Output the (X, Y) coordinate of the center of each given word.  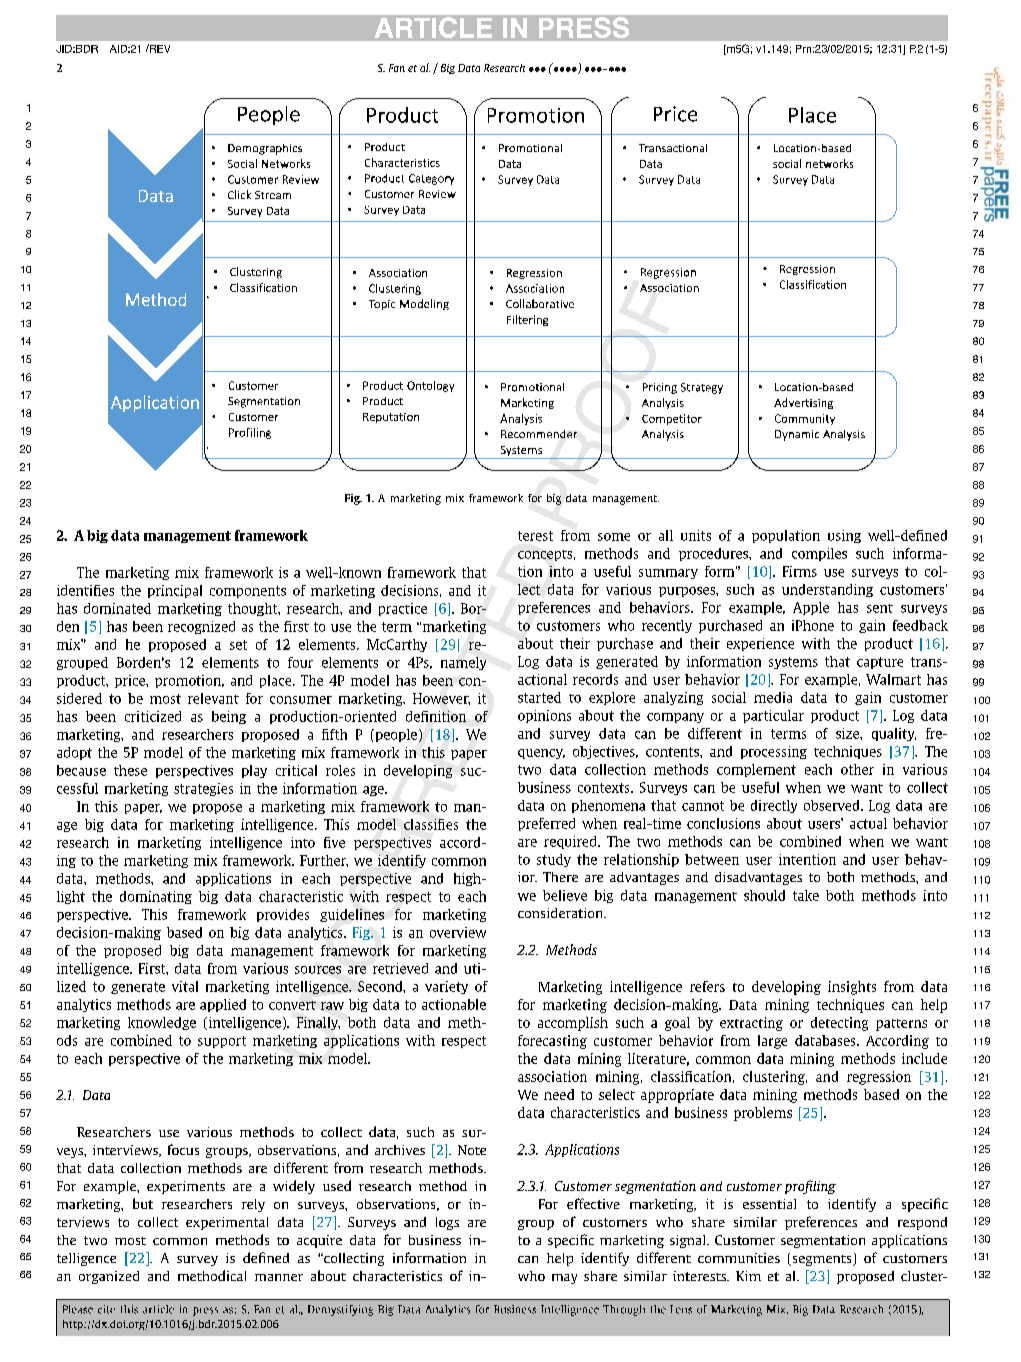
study (554, 860)
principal (175, 591)
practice (403, 609)
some (614, 537)
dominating (156, 897)
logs (447, 1223)
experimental (227, 1223)
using (844, 536)
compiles (819, 554)
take (806, 895)
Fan (397, 68)
